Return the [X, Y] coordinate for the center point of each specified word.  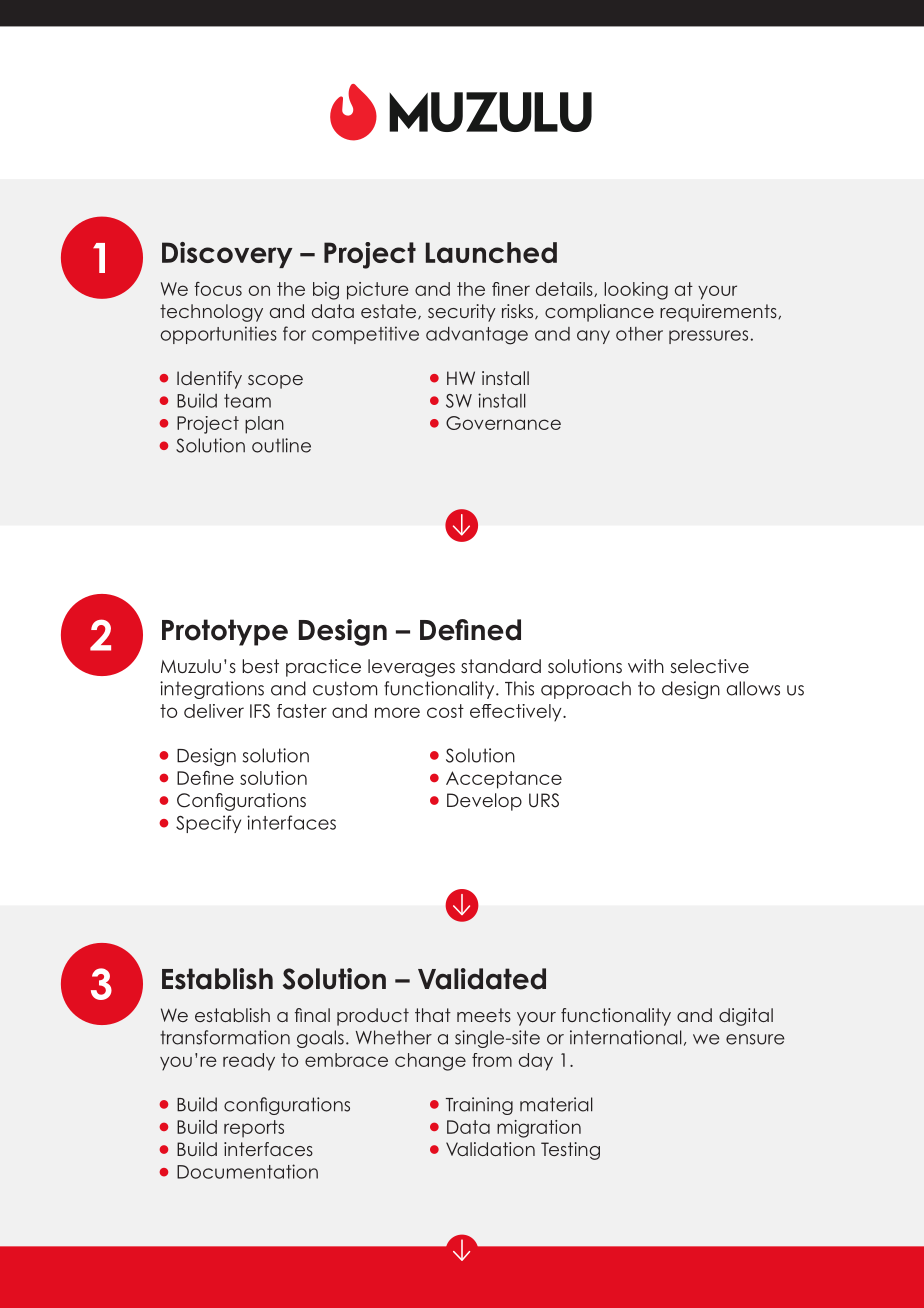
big [326, 291]
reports [254, 1129]
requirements [719, 313]
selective [710, 666]
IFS [260, 711]
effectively [517, 713]
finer [511, 289]
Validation [490, 1149]
